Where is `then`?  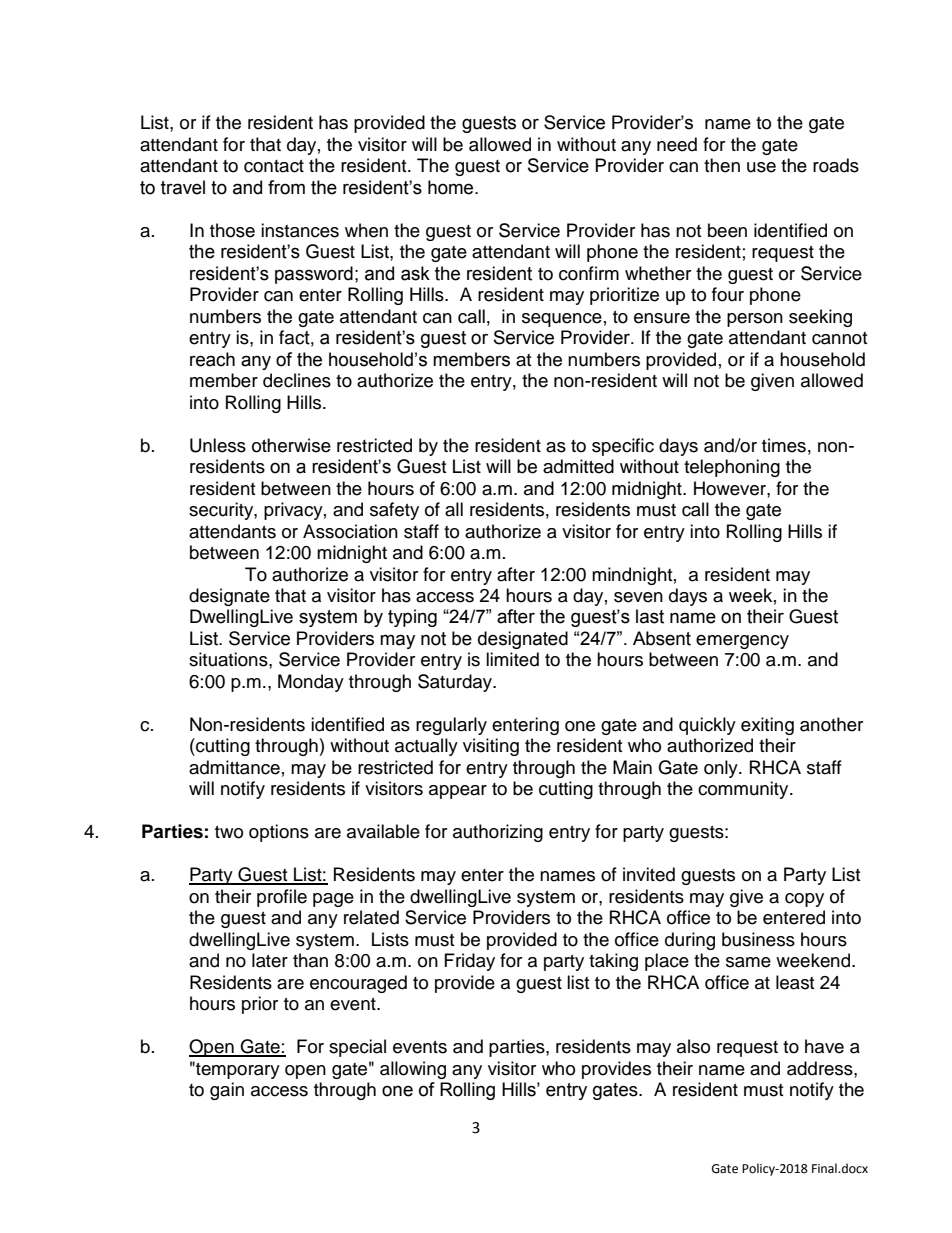
then is located at coordinates (722, 165).
